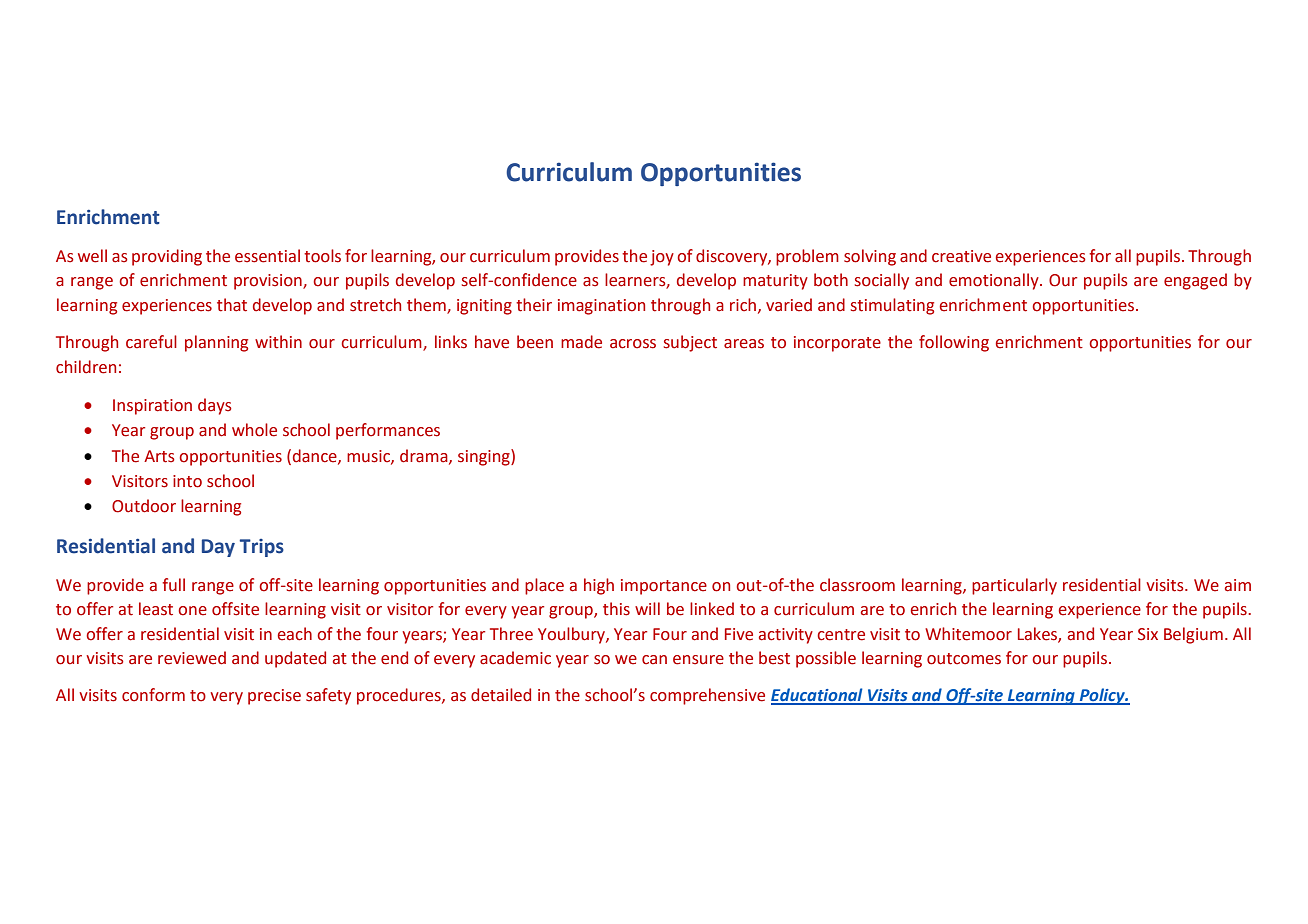  What do you see at coordinates (485, 457) in the screenshot?
I see `singing` at bounding box center [485, 457].
